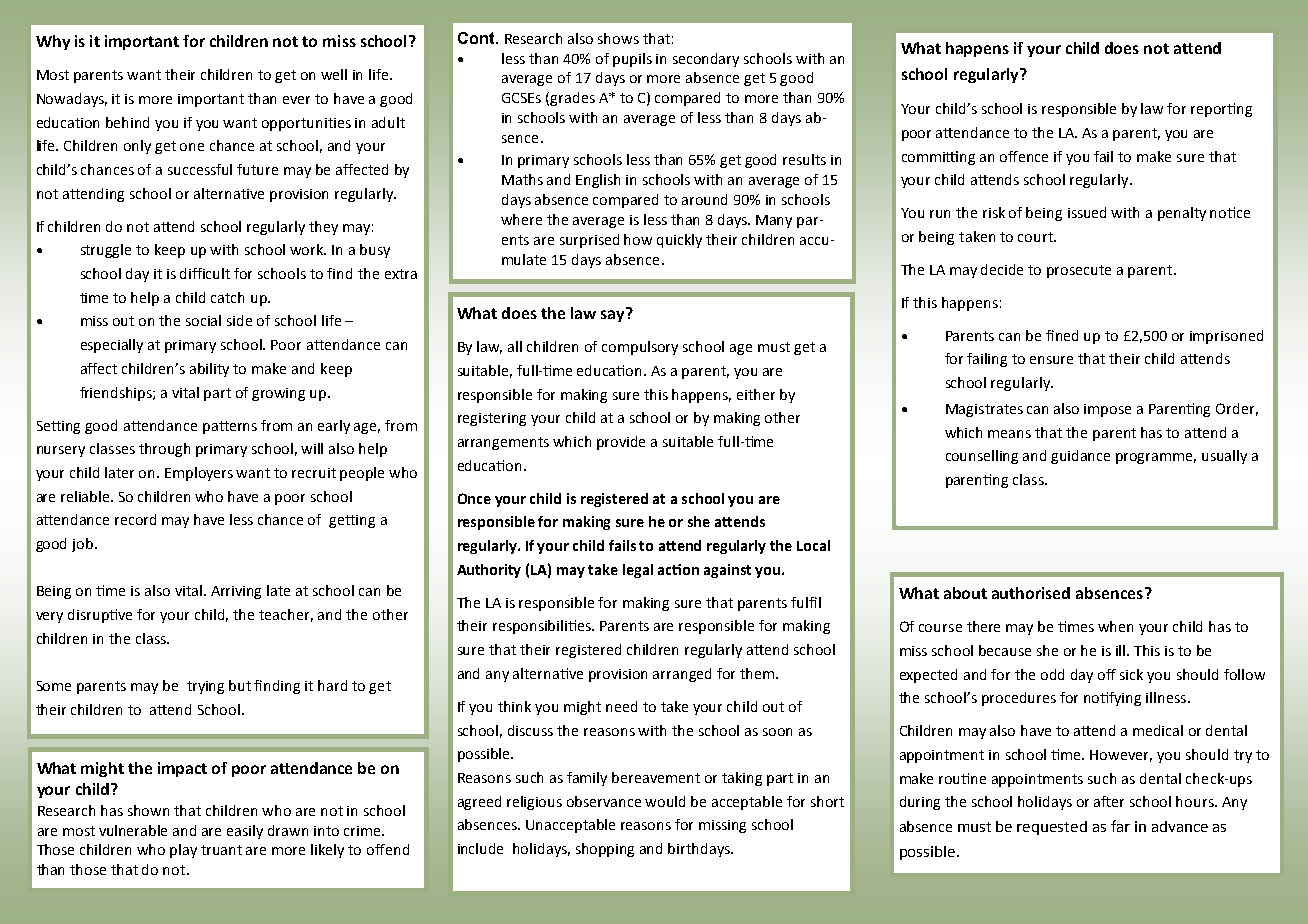 This image has height=924, width=1308. I want to click on prosecute, so click(1079, 271).
